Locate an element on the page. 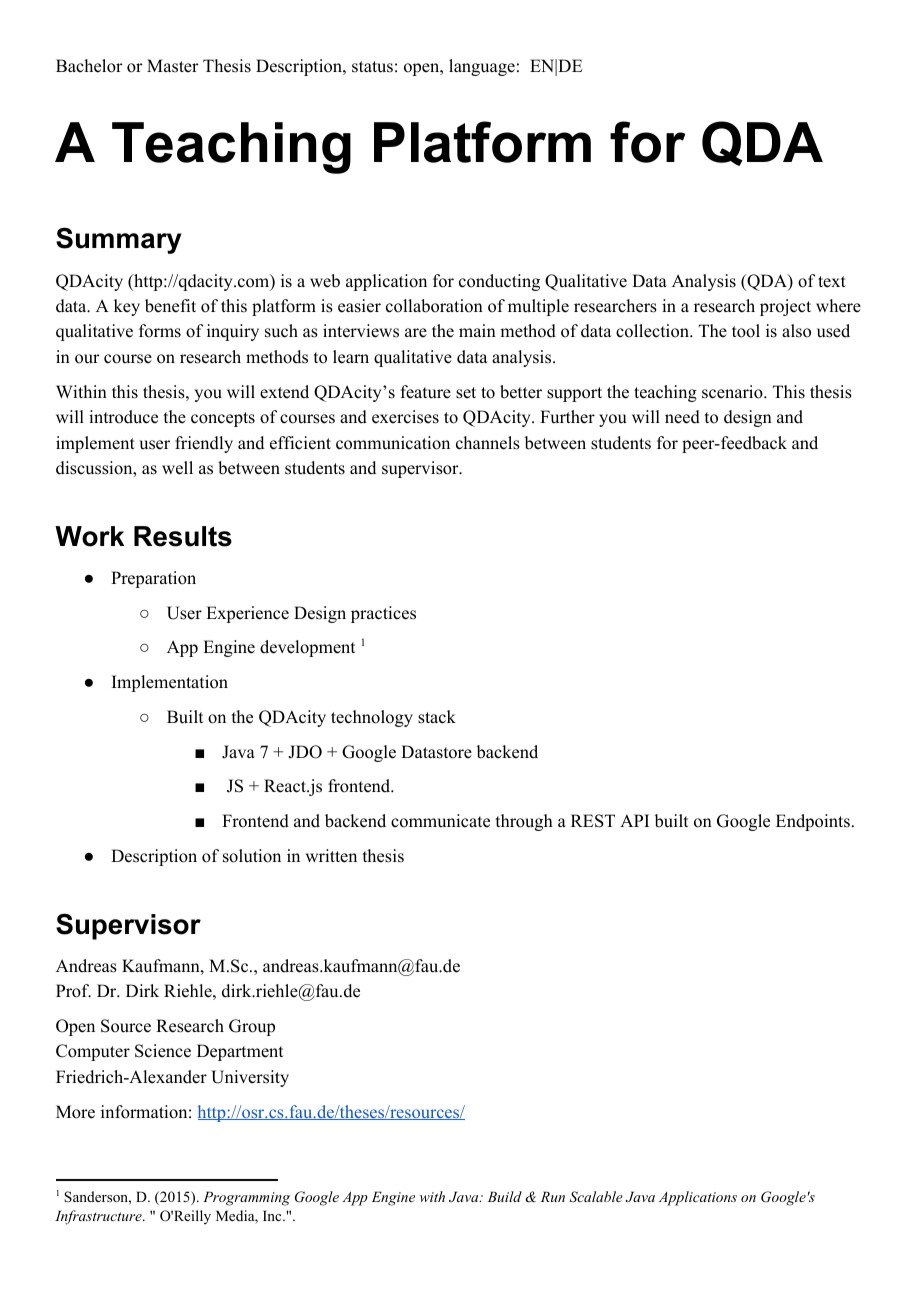 Image resolution: width=924 pixels, height=1308 pixels. set is located at coordinates (466, 393).
